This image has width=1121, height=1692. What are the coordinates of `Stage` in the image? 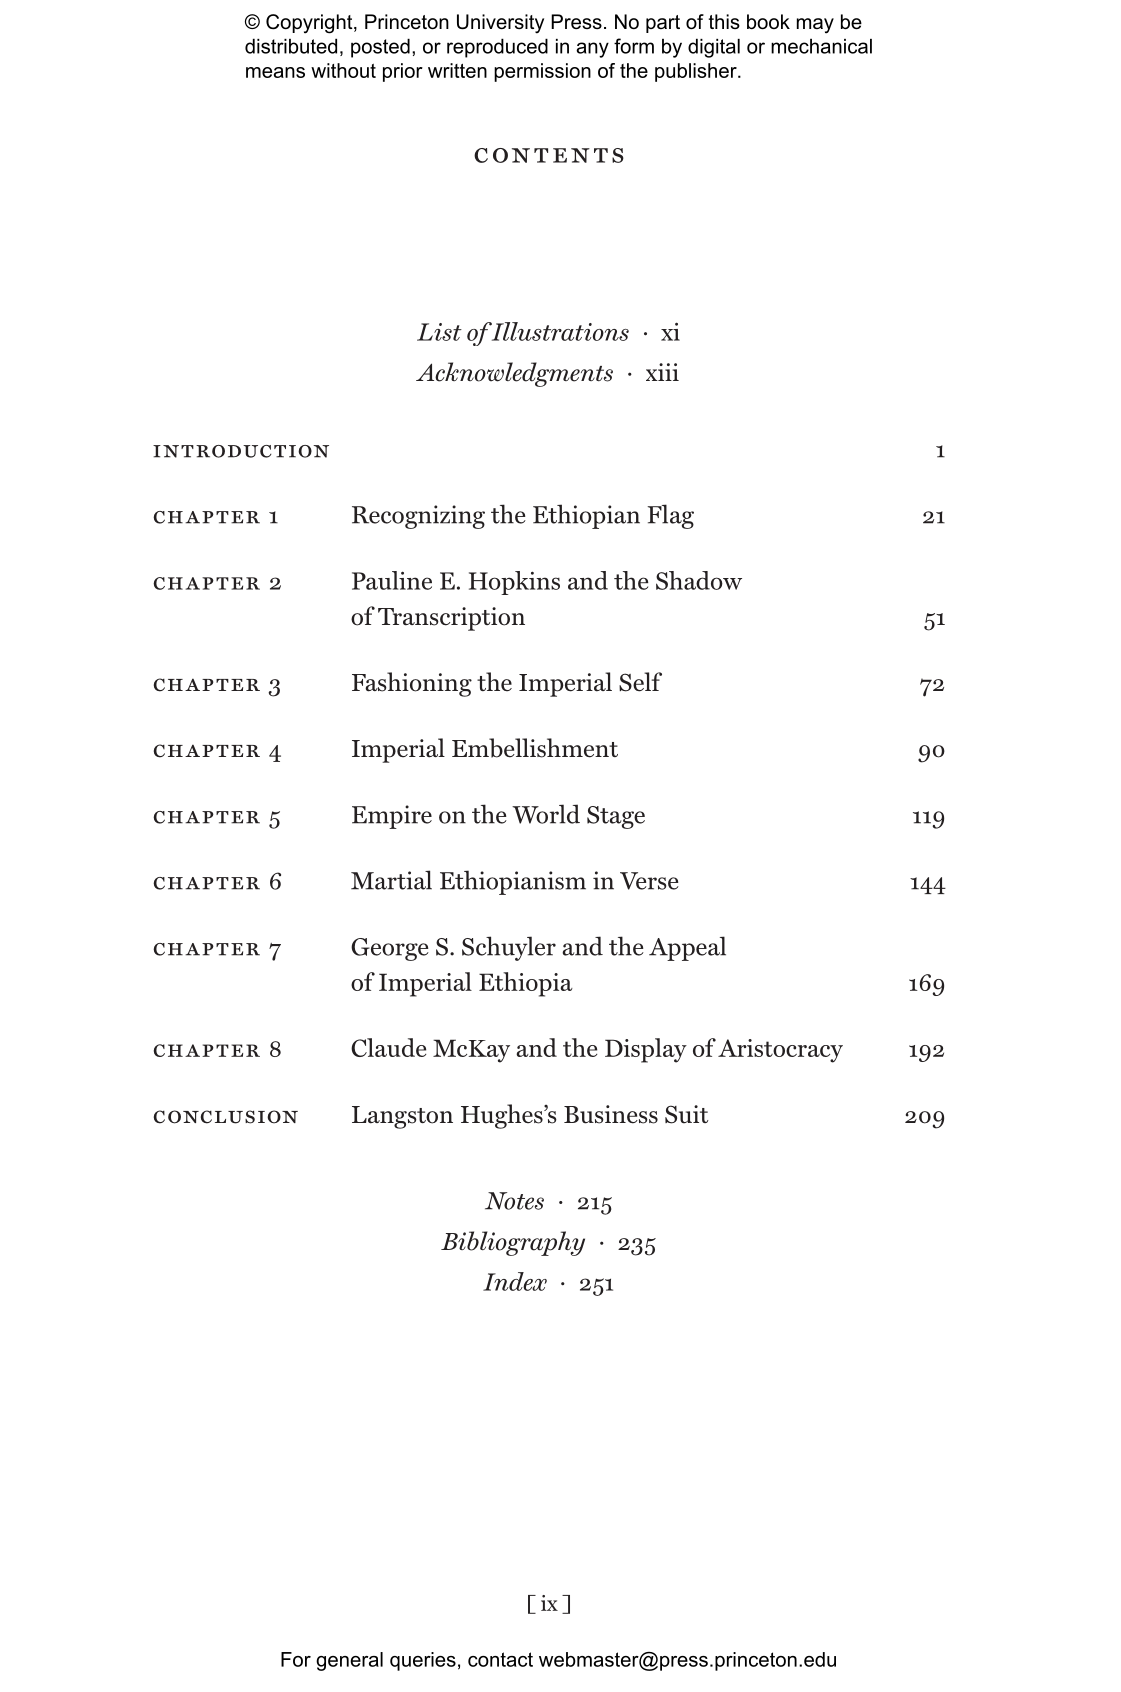 It's located at (616, 817).
